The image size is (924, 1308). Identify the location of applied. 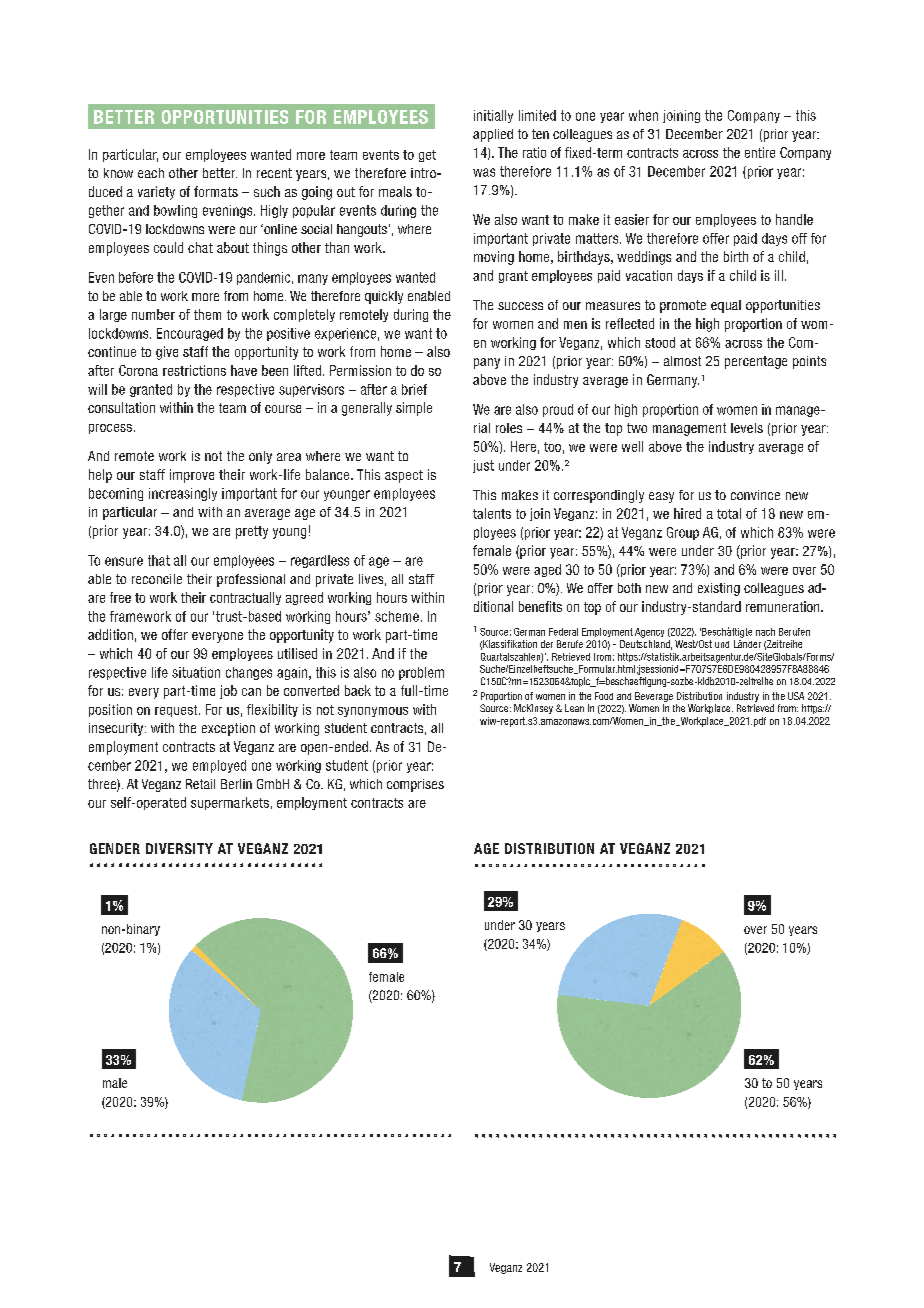
(493, 135).
